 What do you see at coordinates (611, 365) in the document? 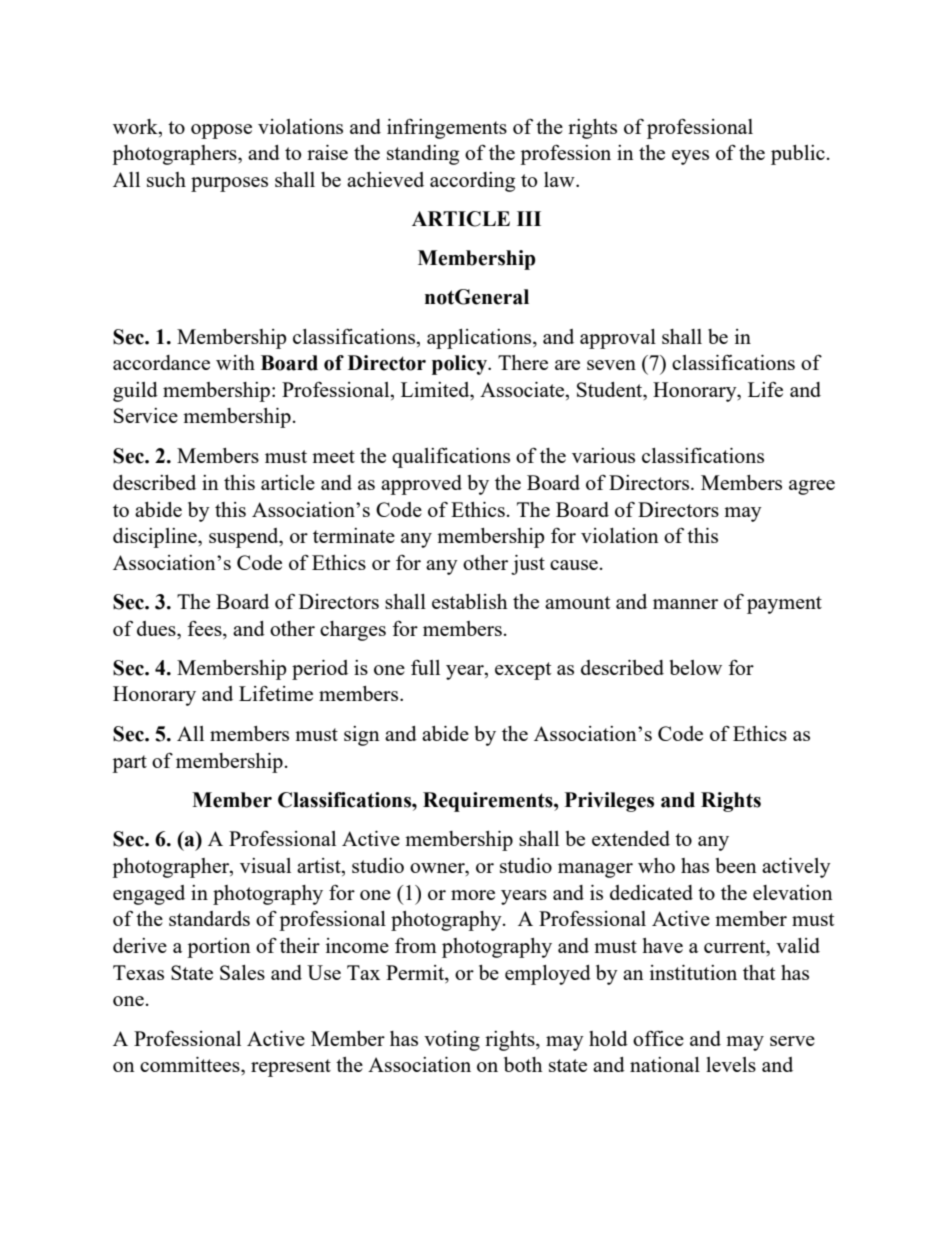
I see `seven` at bounding box center [611, 365].
